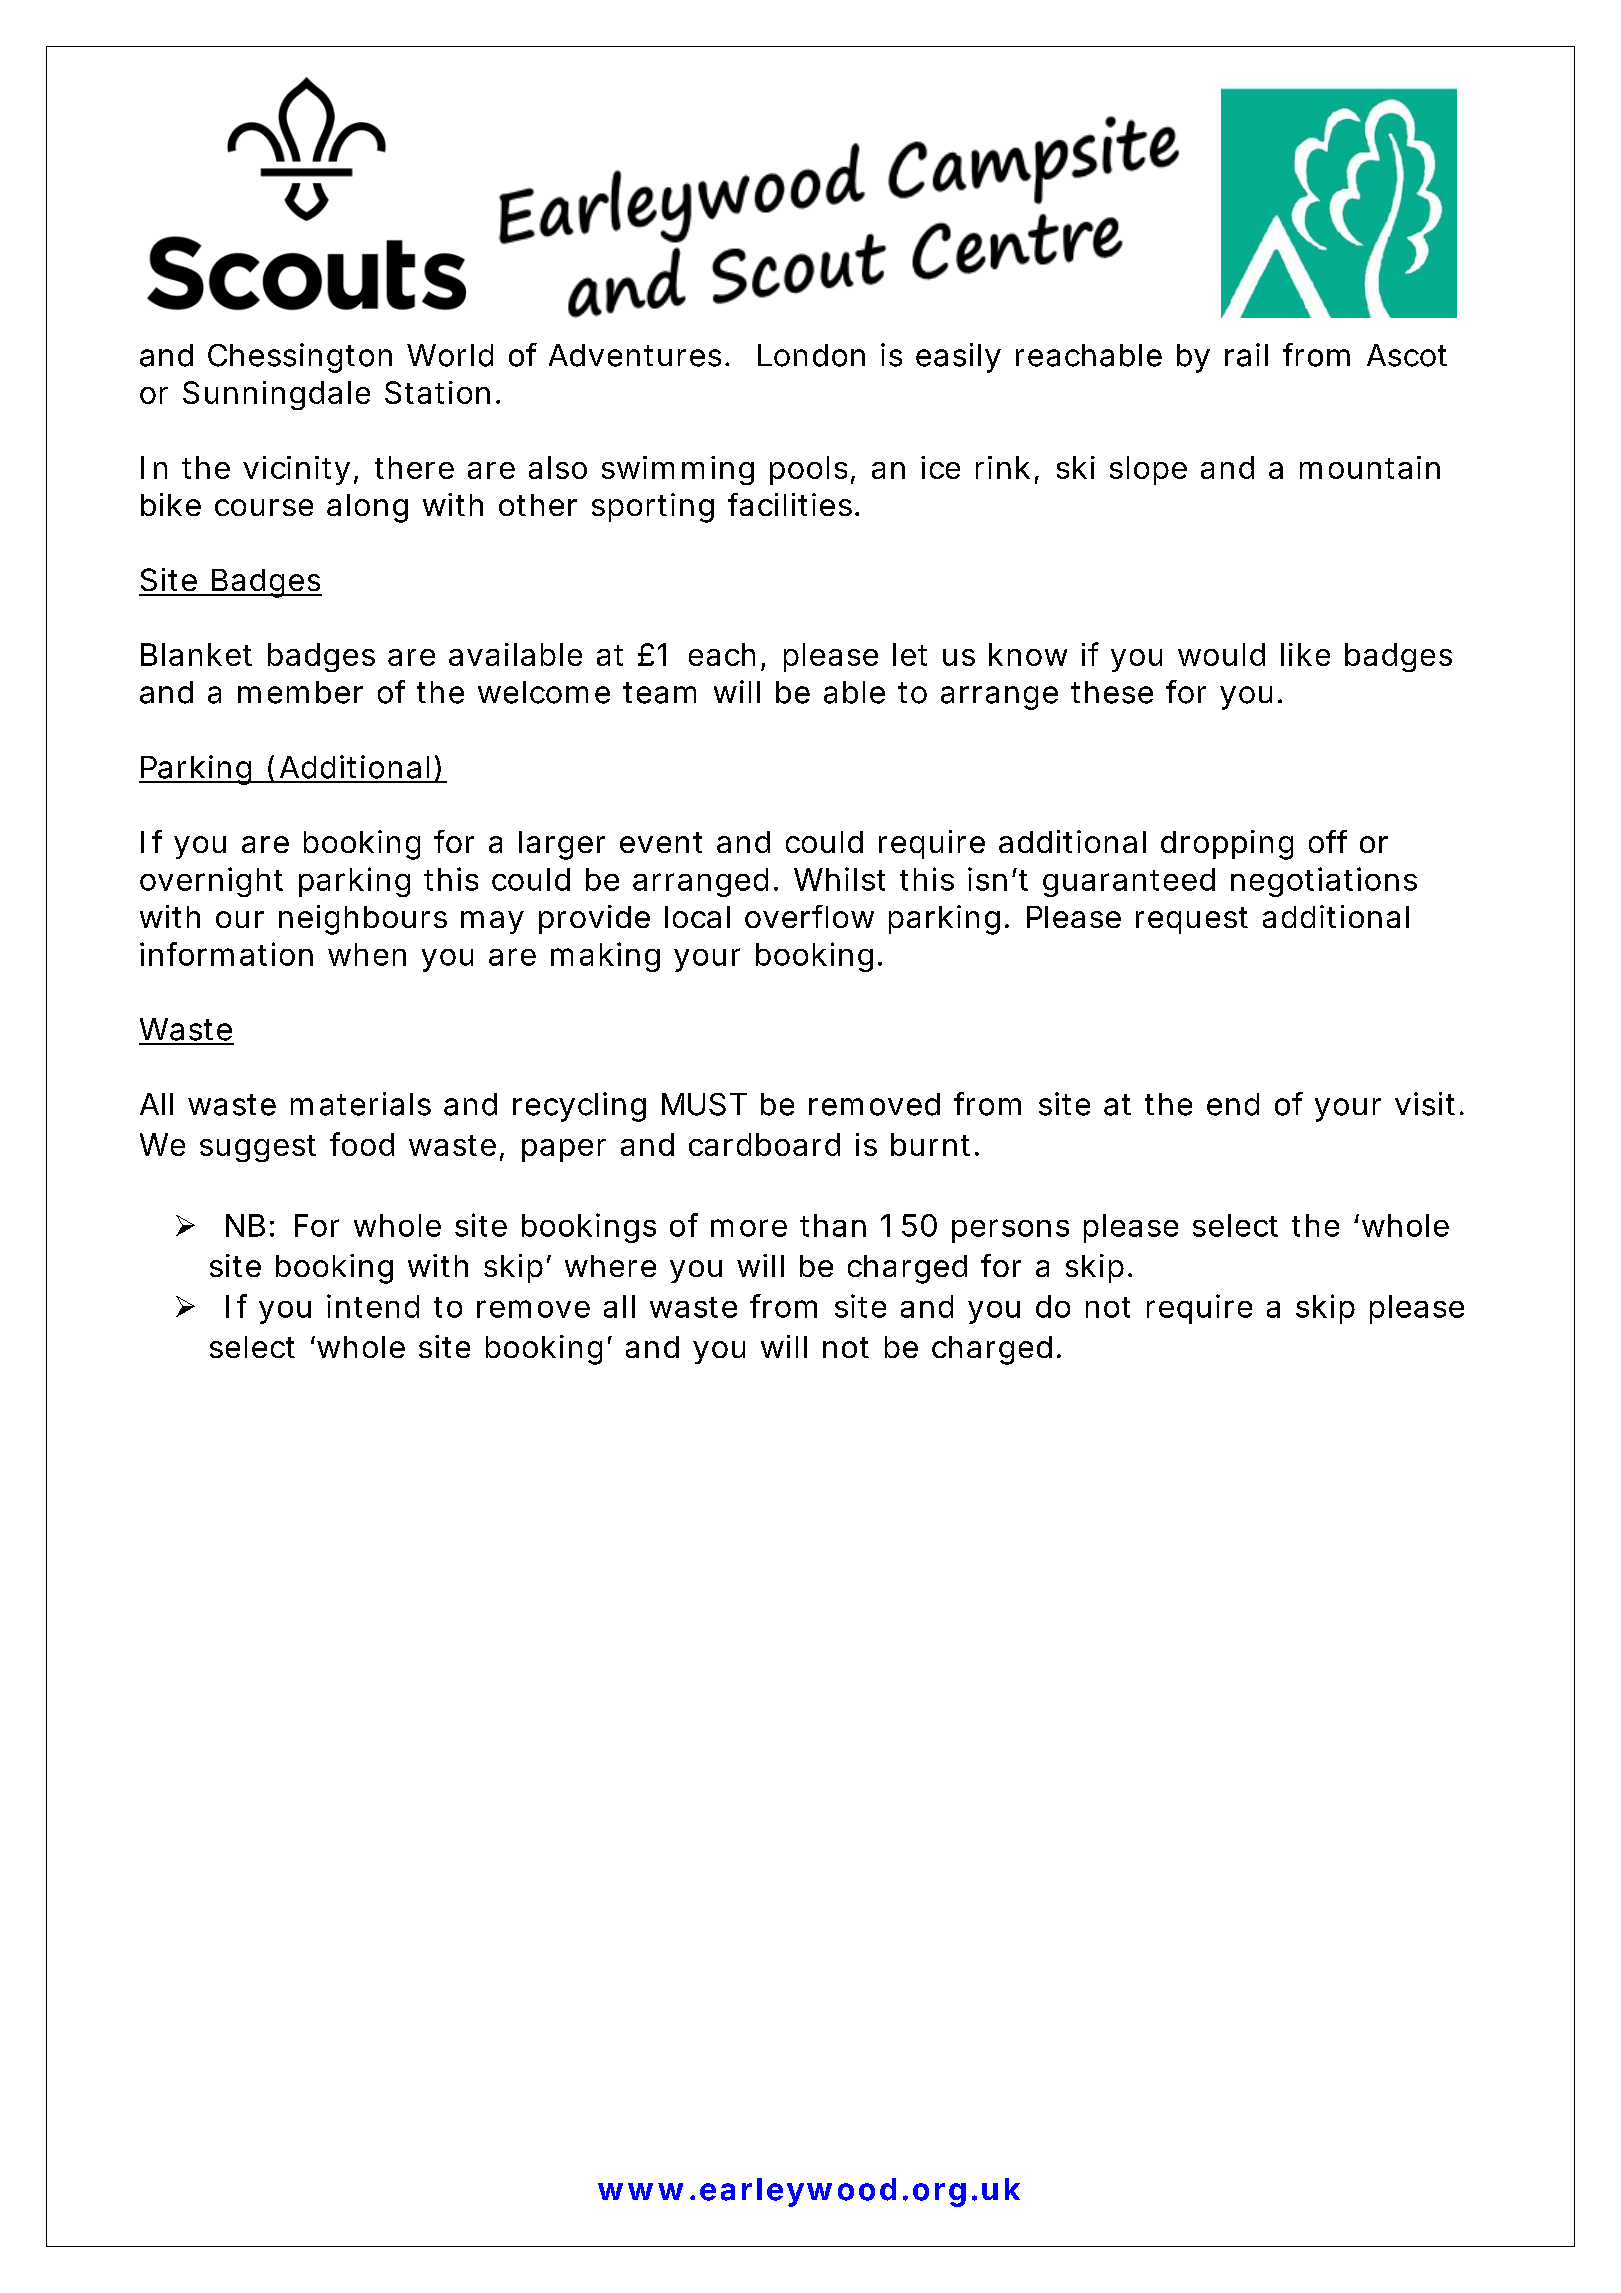 Image resolution: width=1621 pixels, height=2293 pixels. What do you see at coordinates (437, 392) in the screenshot?
I see `Station` at bounding box center [437, 392].
